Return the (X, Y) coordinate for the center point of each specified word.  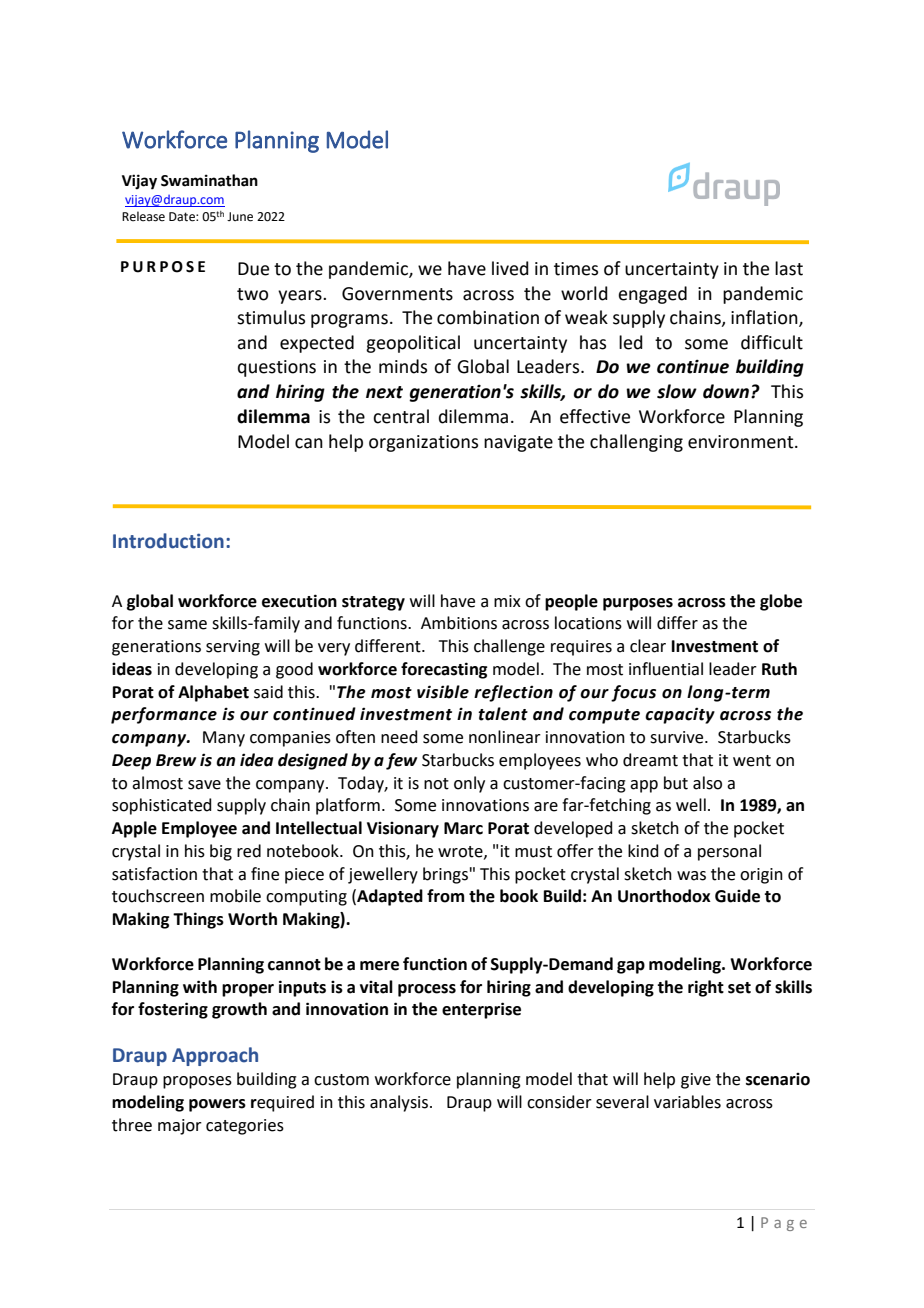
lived (510, 268)
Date (183, 217)
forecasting (444, 670)
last (789, 268)
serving (233, 648)
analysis (400, 1103)
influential (666, 669)
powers (217, 1105)
